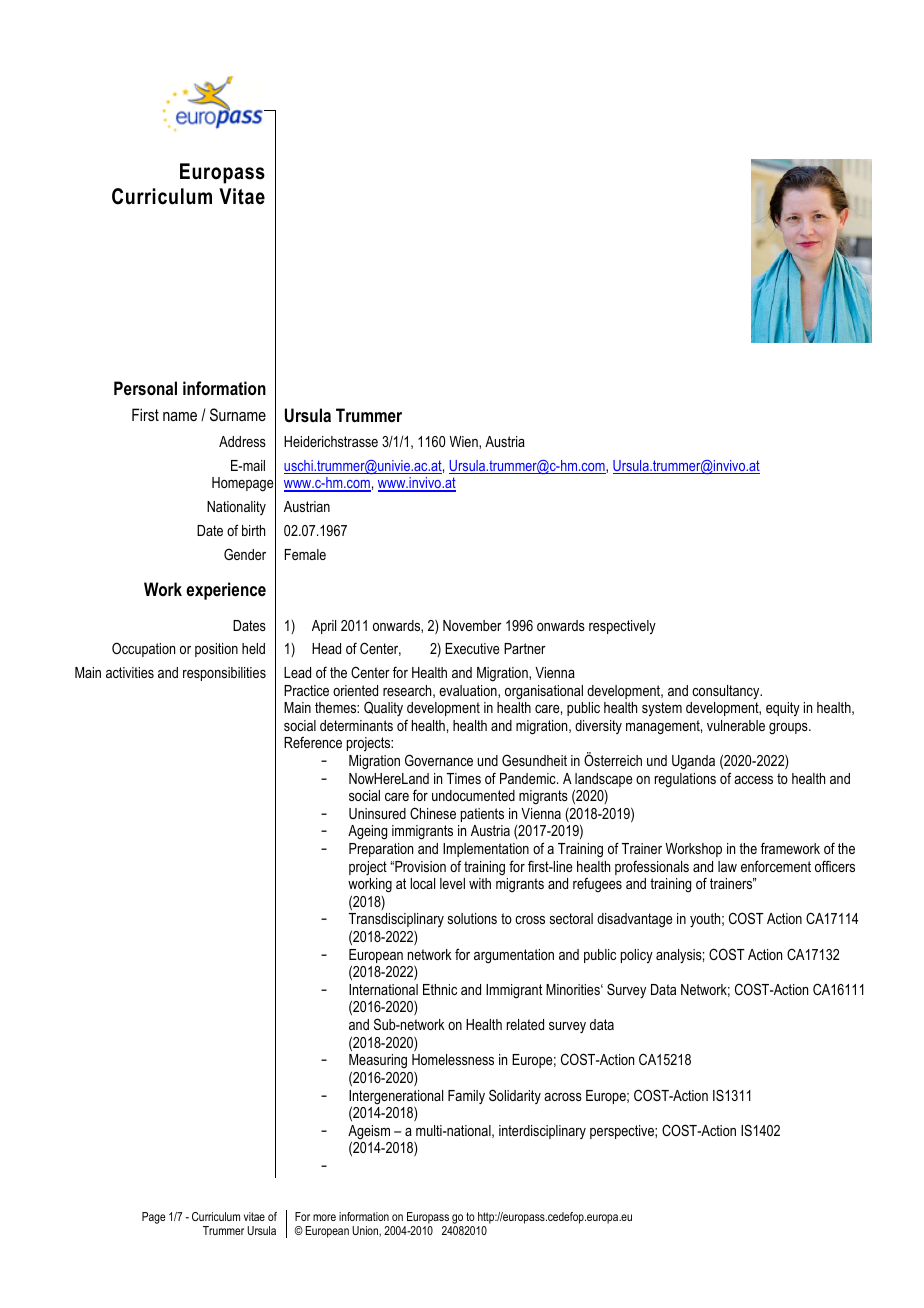 The image size is (924, 1308). What do you see at coordinates (472, 918) in the image?
I see `solutions` at bounding box center [472, 918].
